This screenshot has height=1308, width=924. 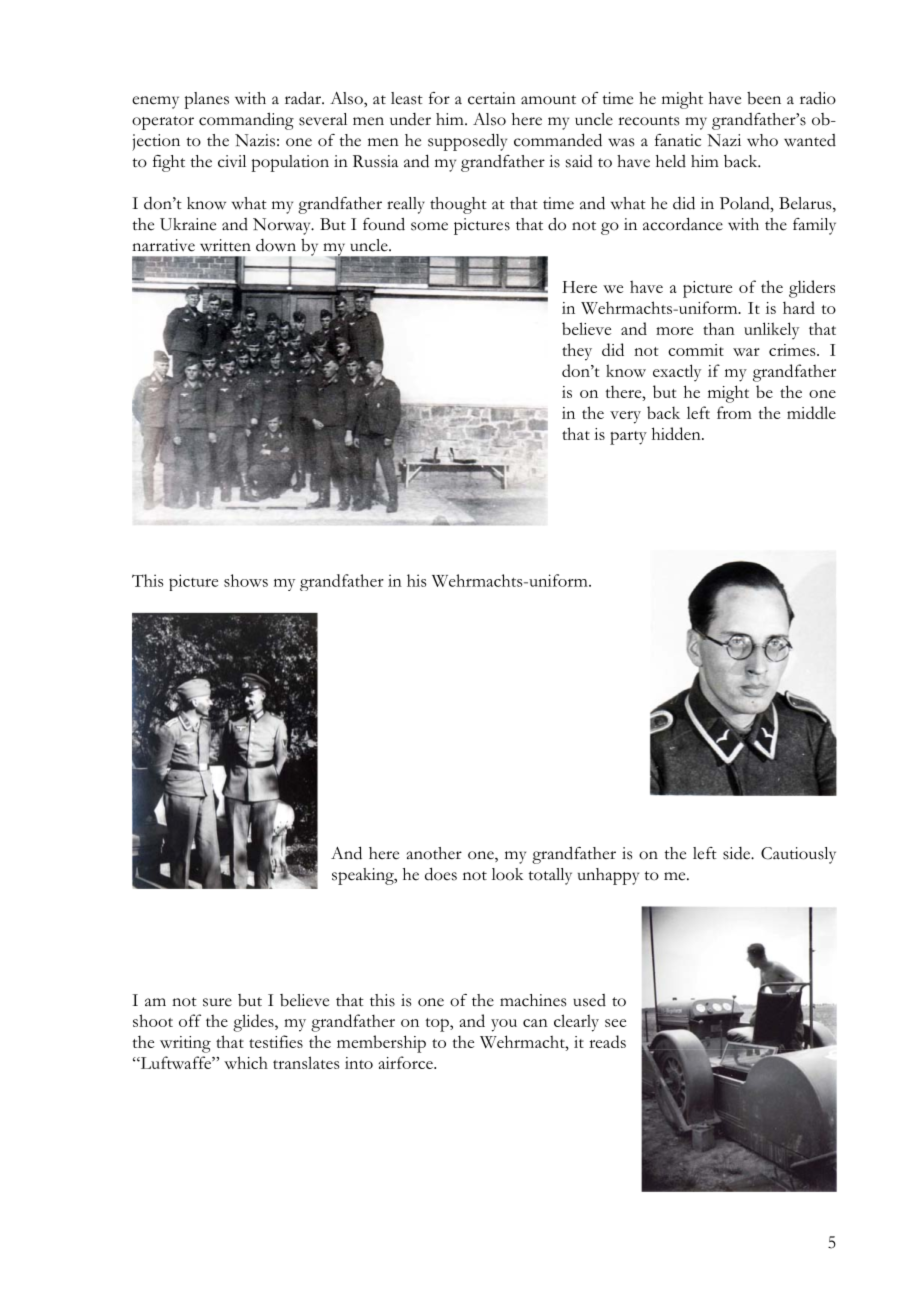 What do you see at coordinates (628, 438) in the screenshot?
I see `party` at bounding box center [628, 438].
